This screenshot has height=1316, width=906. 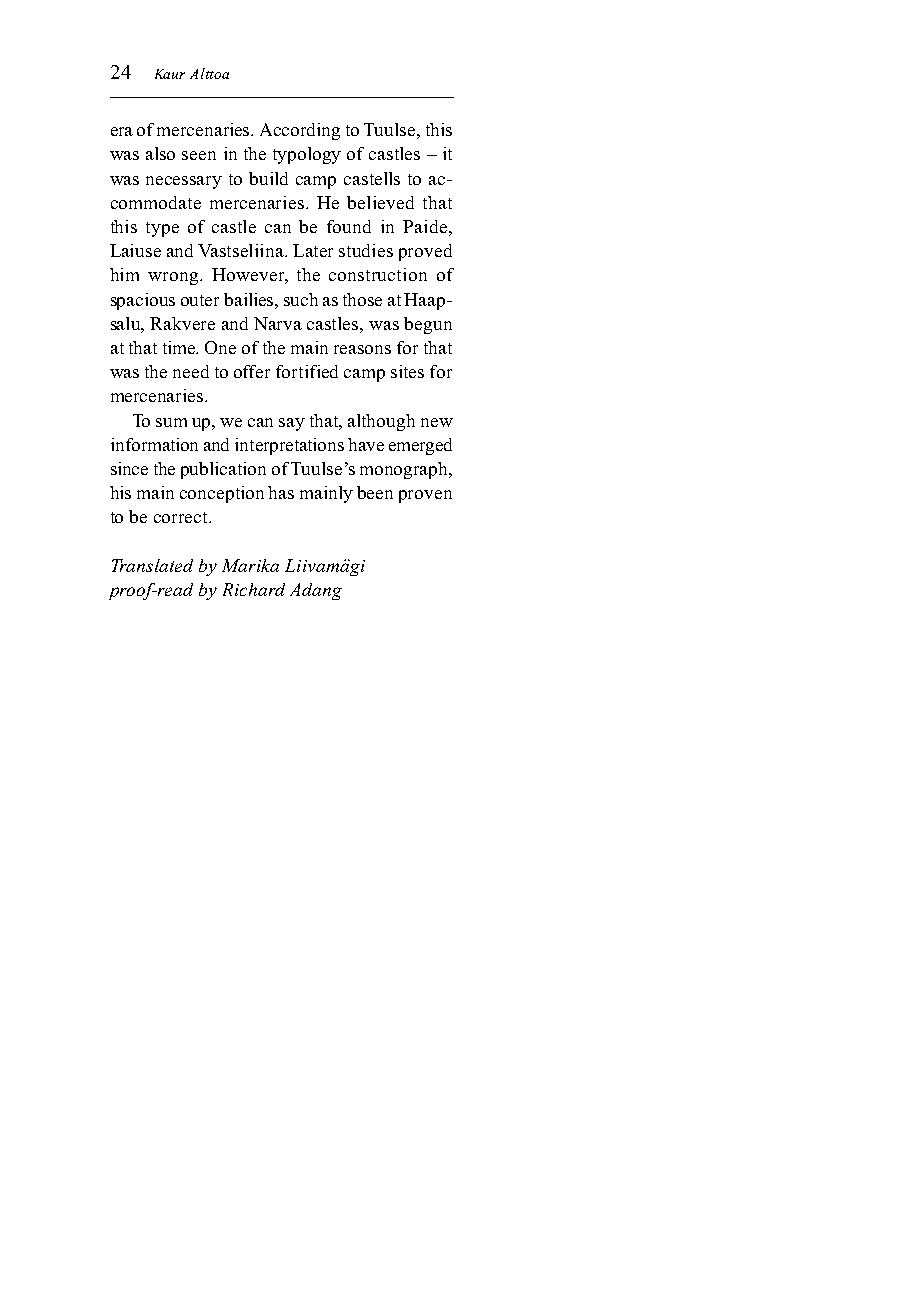 I want to click on say, so click(x=292, y=424).
